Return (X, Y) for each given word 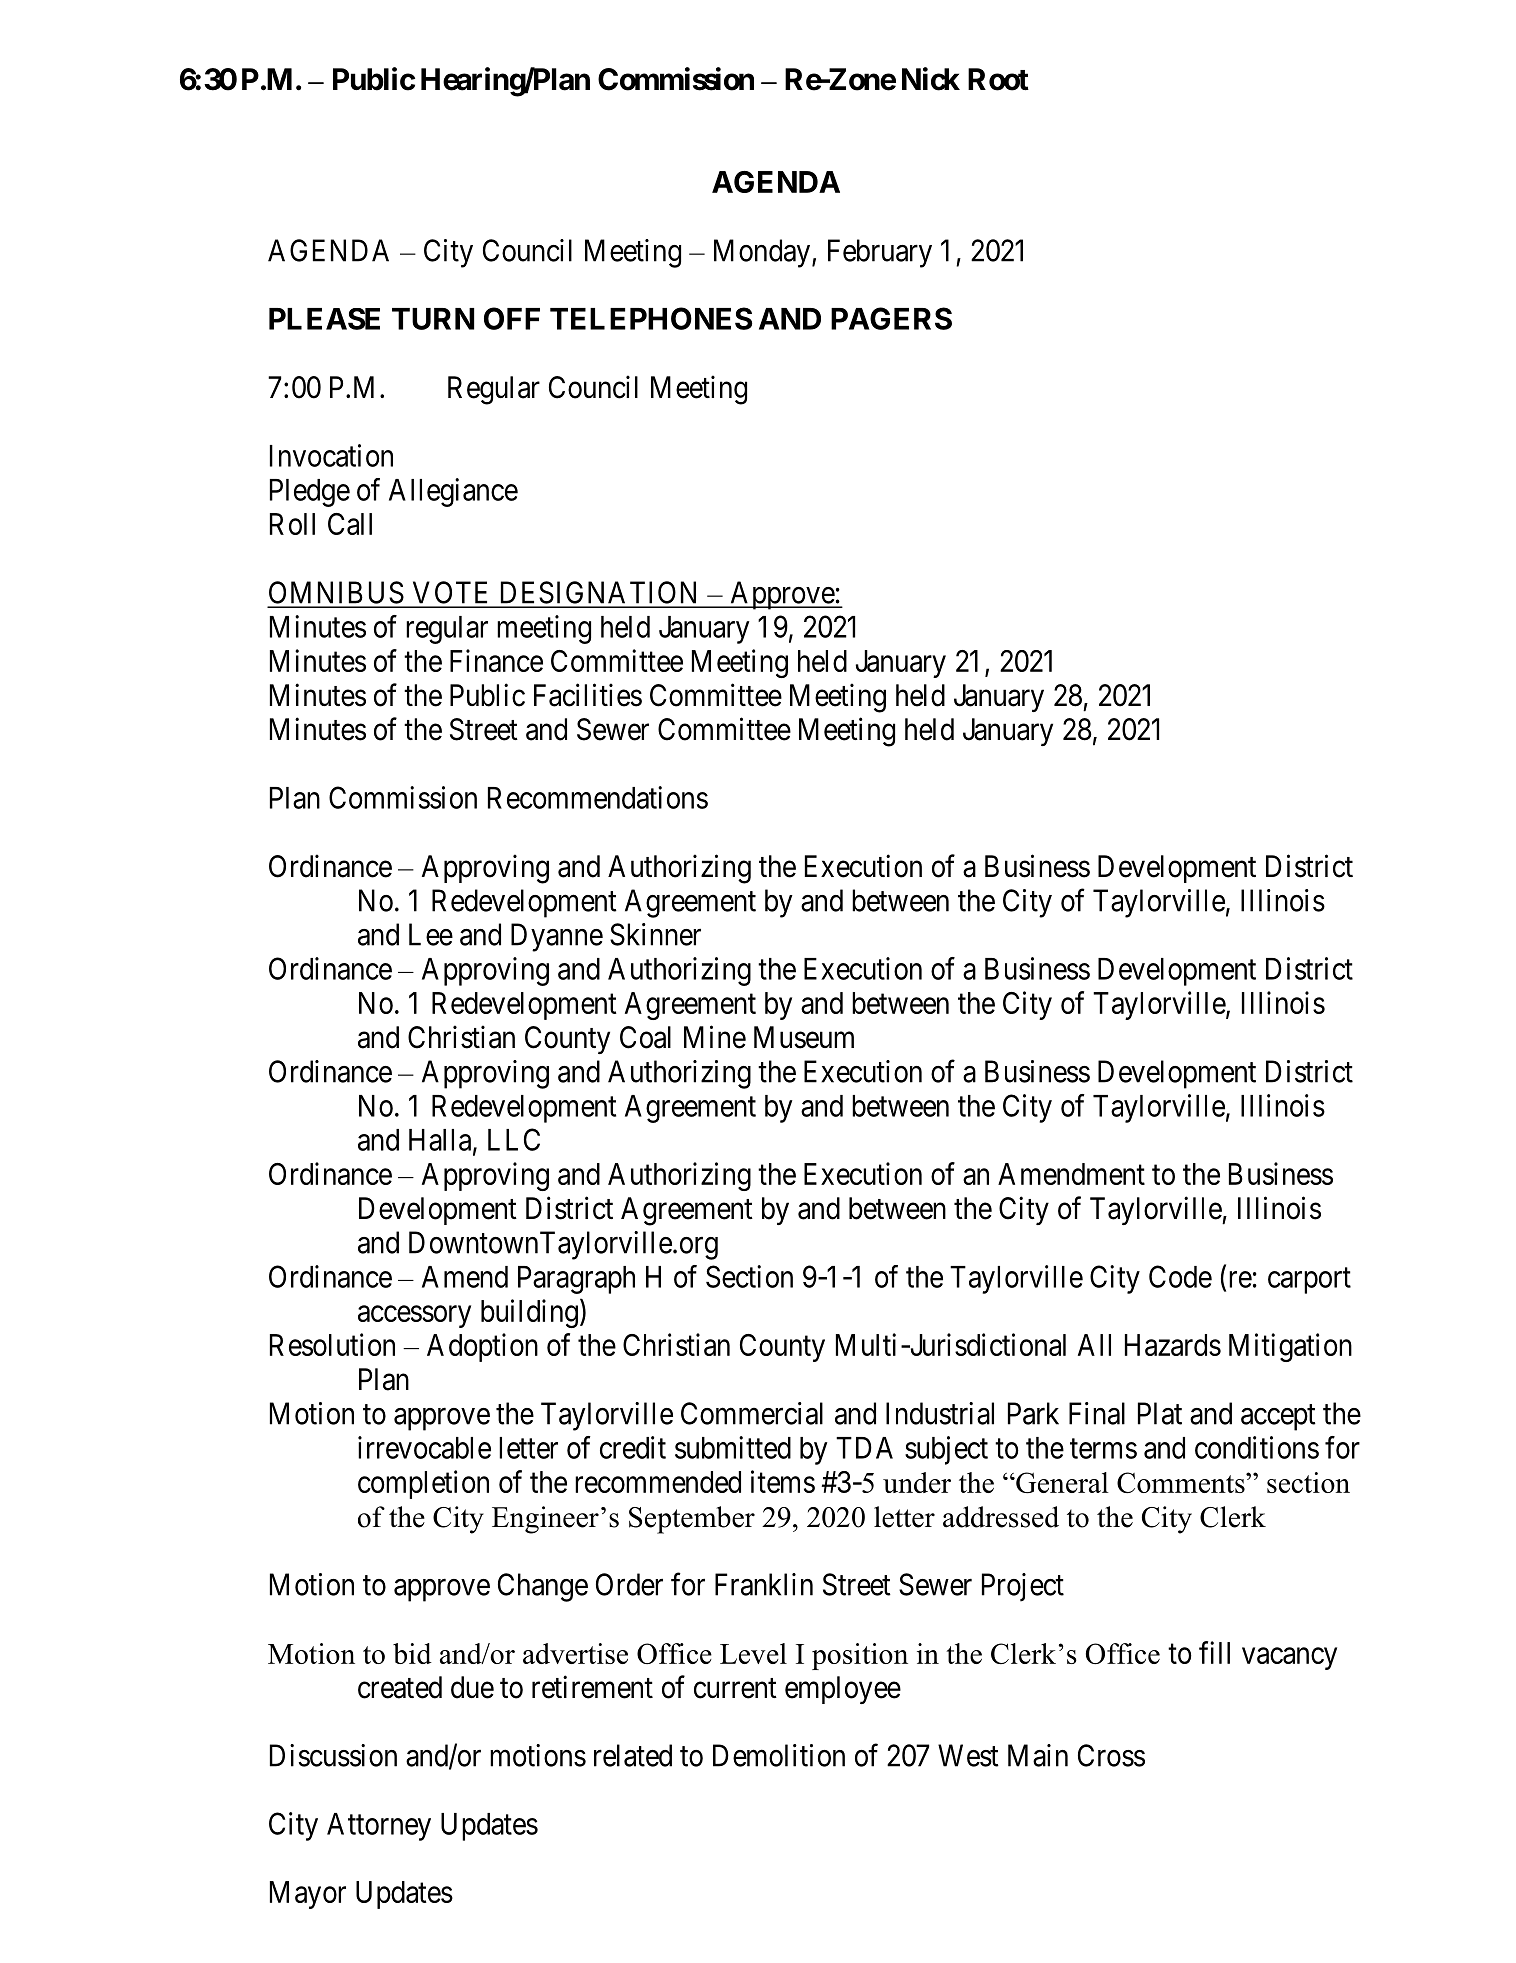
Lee (431, 934)
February (880, 253)
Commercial (752, 1413)
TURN (433, 319)
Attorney (379, 1827)
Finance (496, 660)
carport (1309, 1281)
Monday (762, 253)
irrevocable (424, 1447)
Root (998, 79)
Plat (1160, 1413)
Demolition (779, 1755)
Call (350, 524)
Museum (804, 1037)
